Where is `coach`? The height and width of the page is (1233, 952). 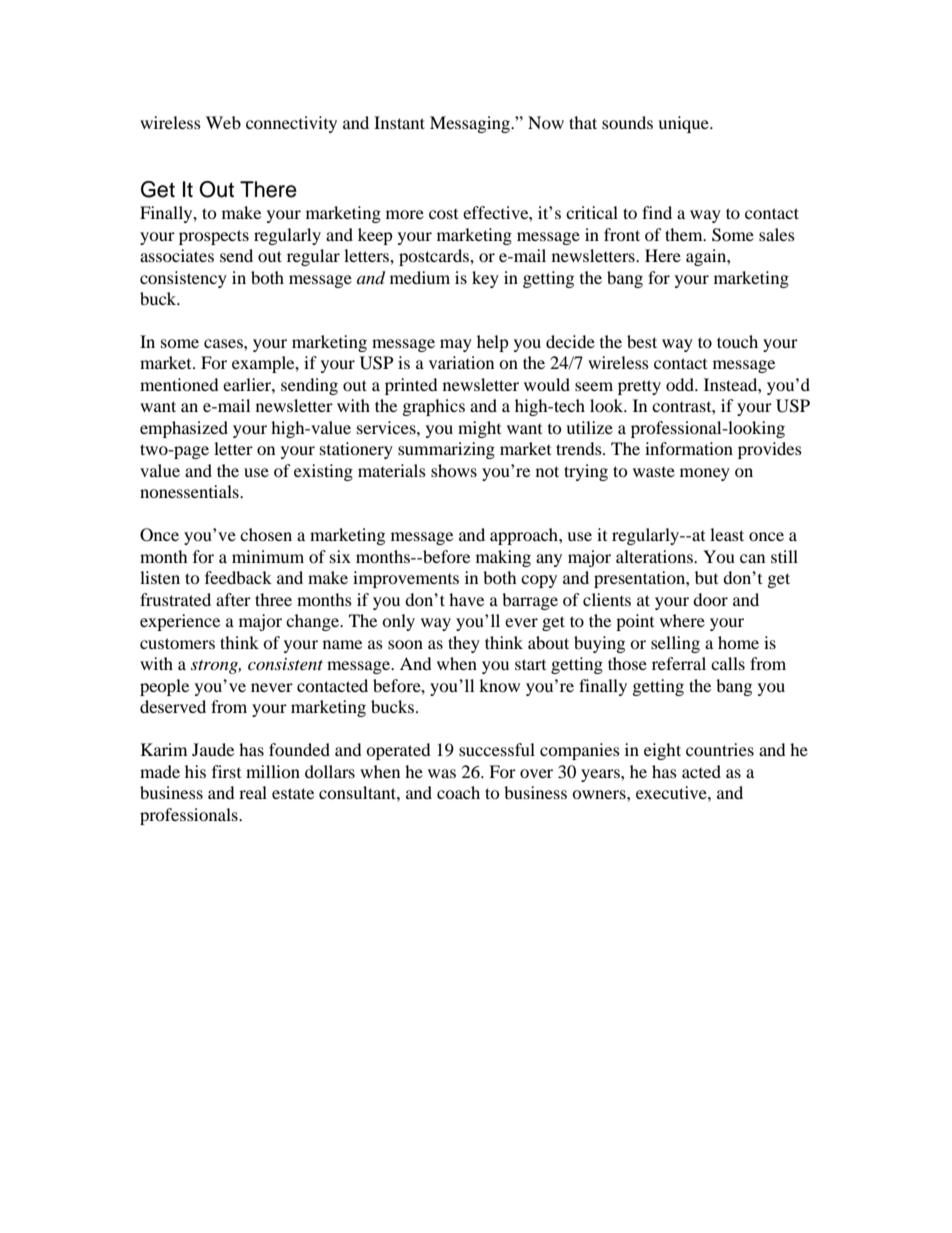 coach is located at coordinates (458, 792).
